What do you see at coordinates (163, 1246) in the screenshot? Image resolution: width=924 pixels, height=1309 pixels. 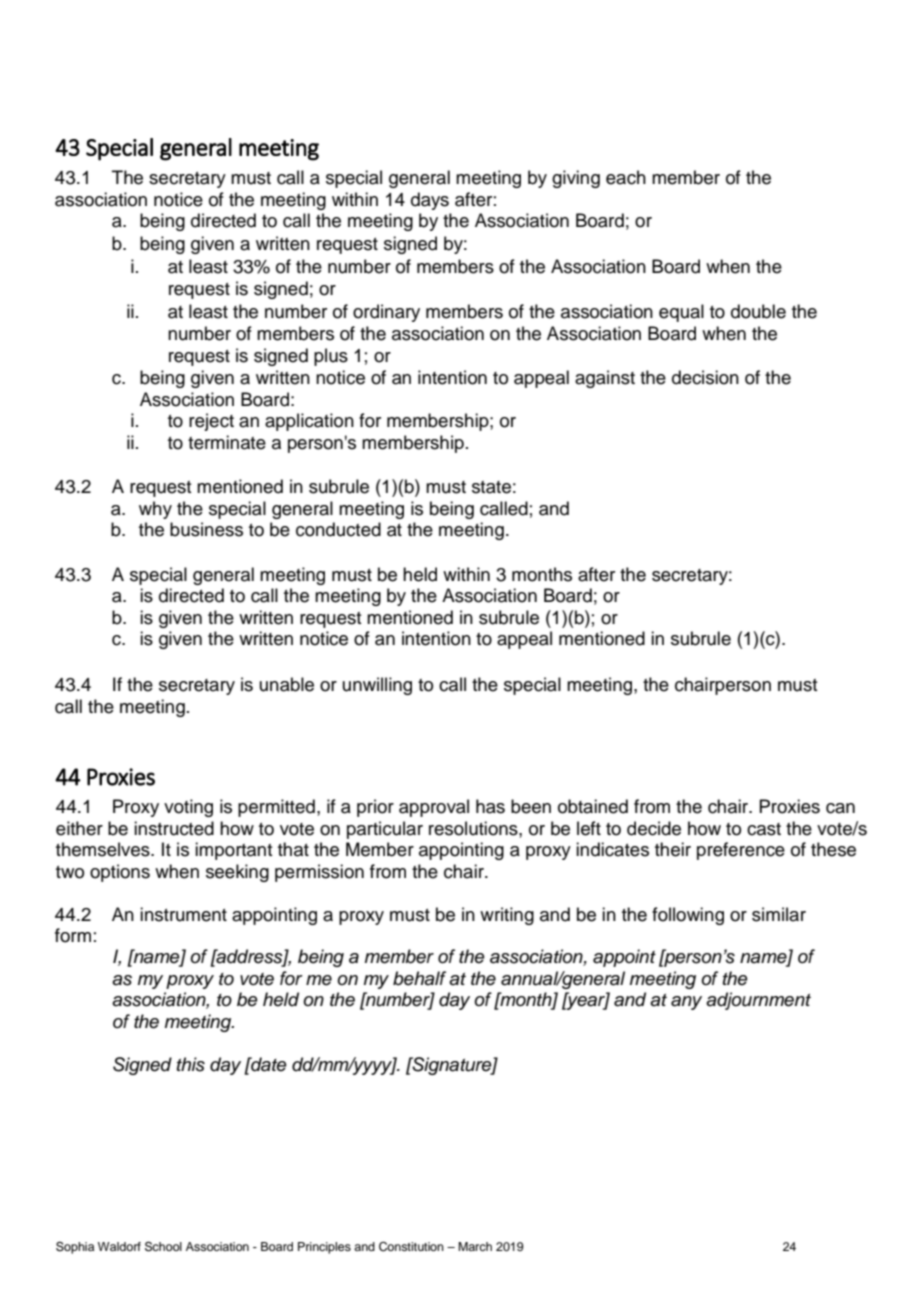 I see `School` at bounding box center [163, 1246].
